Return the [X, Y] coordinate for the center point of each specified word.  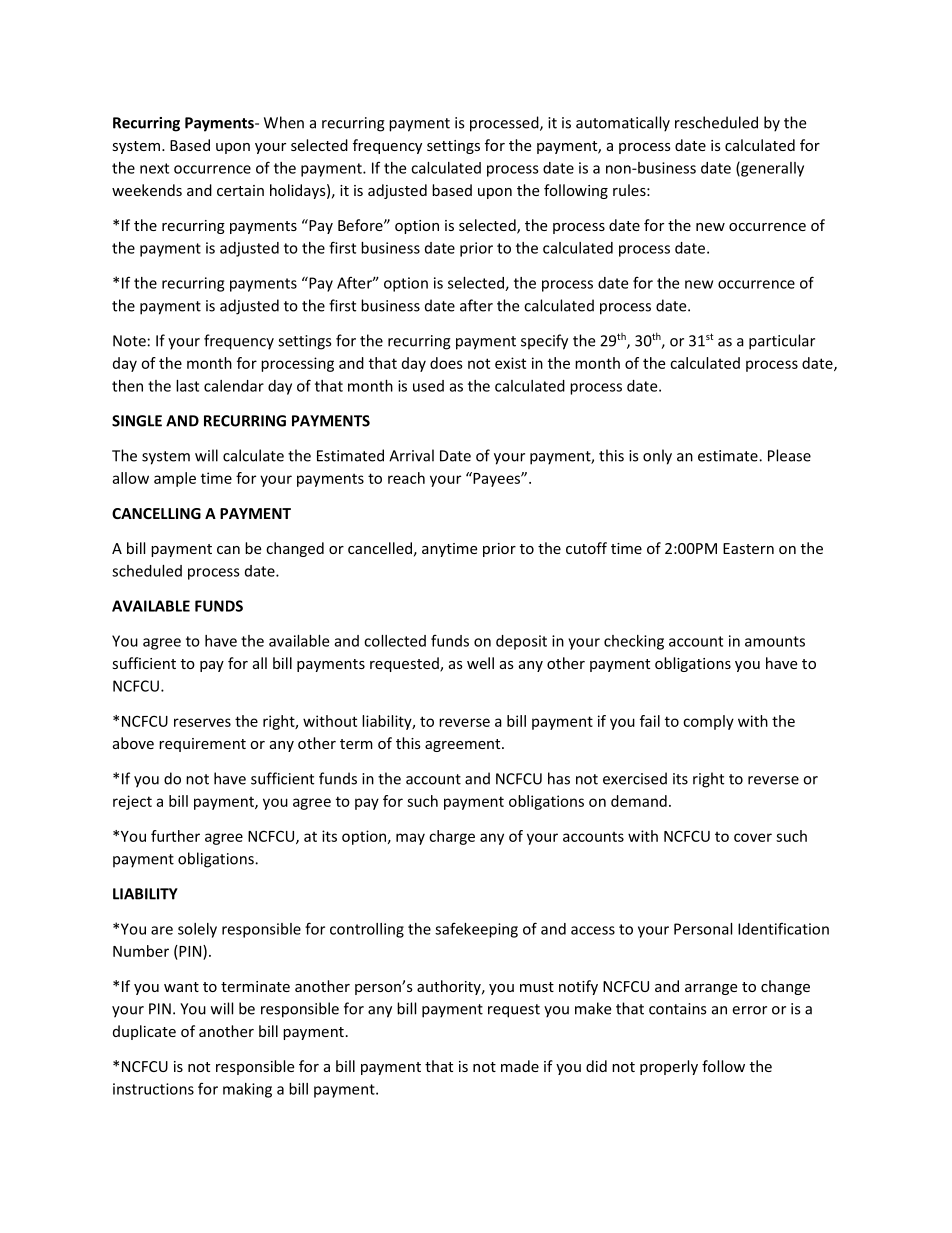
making [247, 1090]
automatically [623, 124]
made [520, 1066]
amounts [775, 641]
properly [669, 1067]
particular [782, 342]
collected [395, 641]
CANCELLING [156, 513]
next [154, 168]
